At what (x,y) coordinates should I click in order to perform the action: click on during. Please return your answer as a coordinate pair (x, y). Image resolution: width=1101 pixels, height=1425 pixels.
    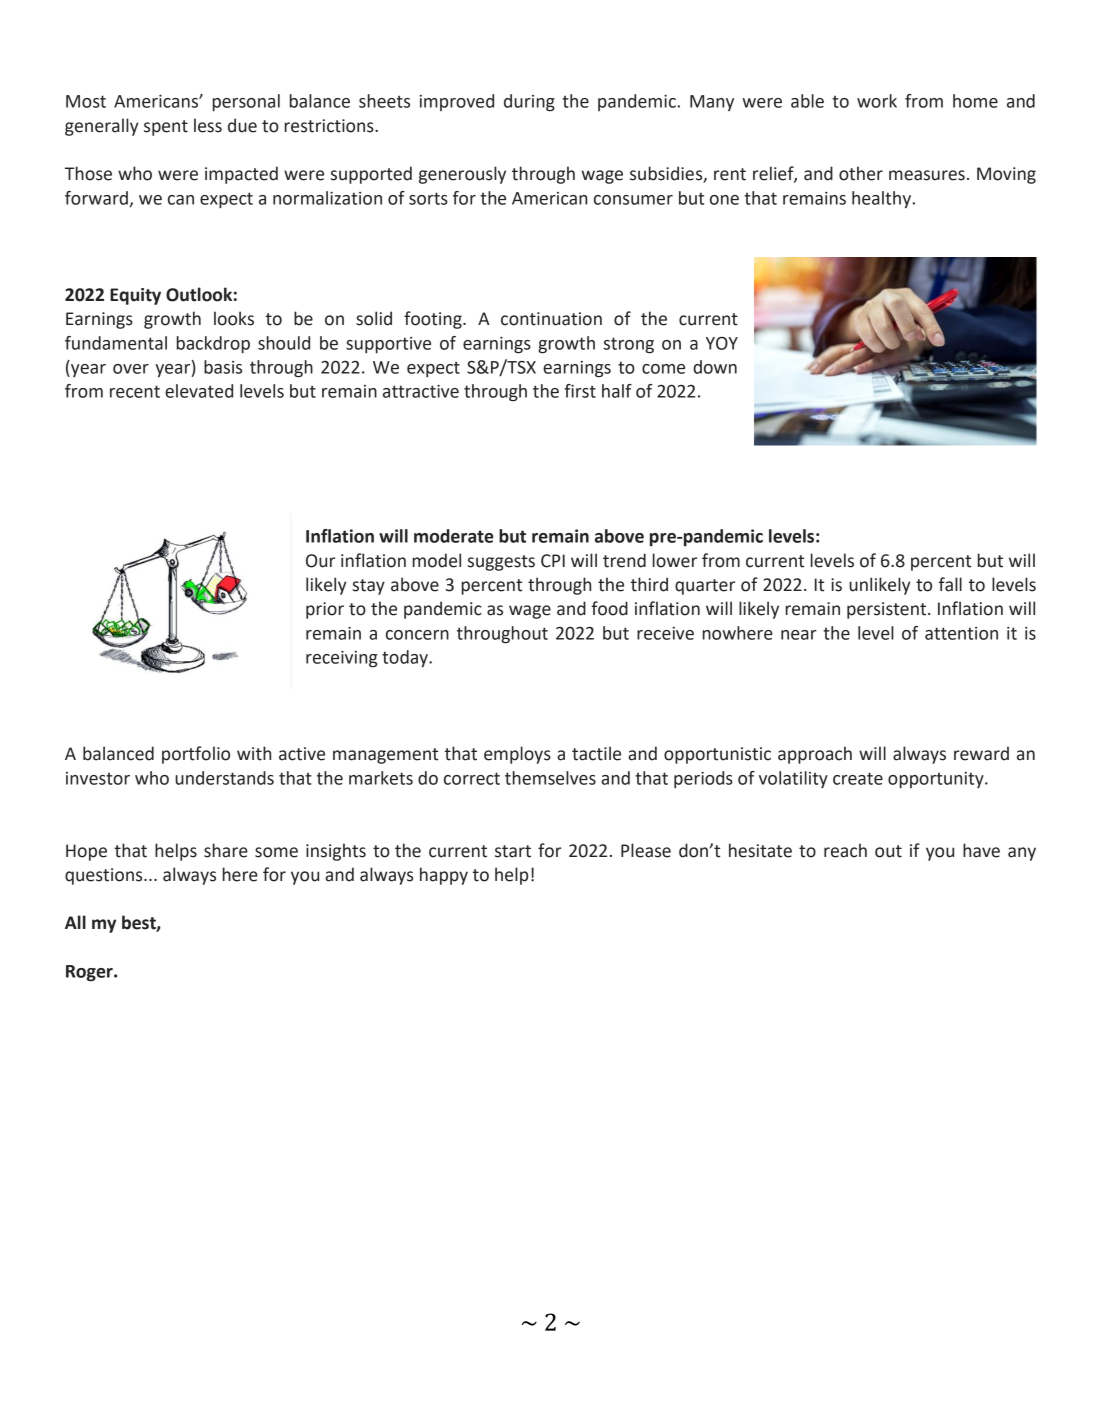
    Looking at the image, I should click on (529, 103).
